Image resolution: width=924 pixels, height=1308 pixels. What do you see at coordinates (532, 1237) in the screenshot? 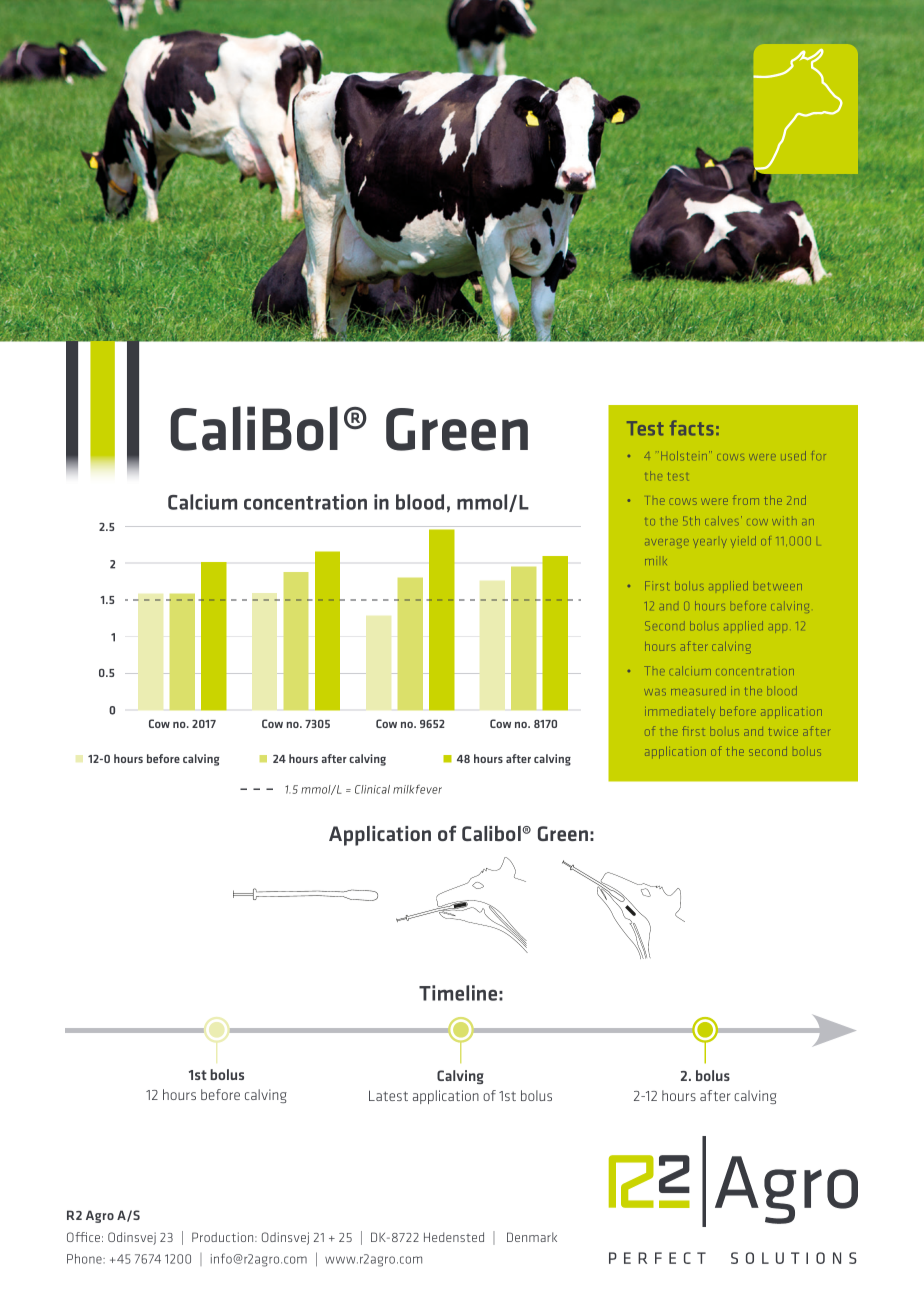
I see `Denmark` at bounding box center [532, 1237].
